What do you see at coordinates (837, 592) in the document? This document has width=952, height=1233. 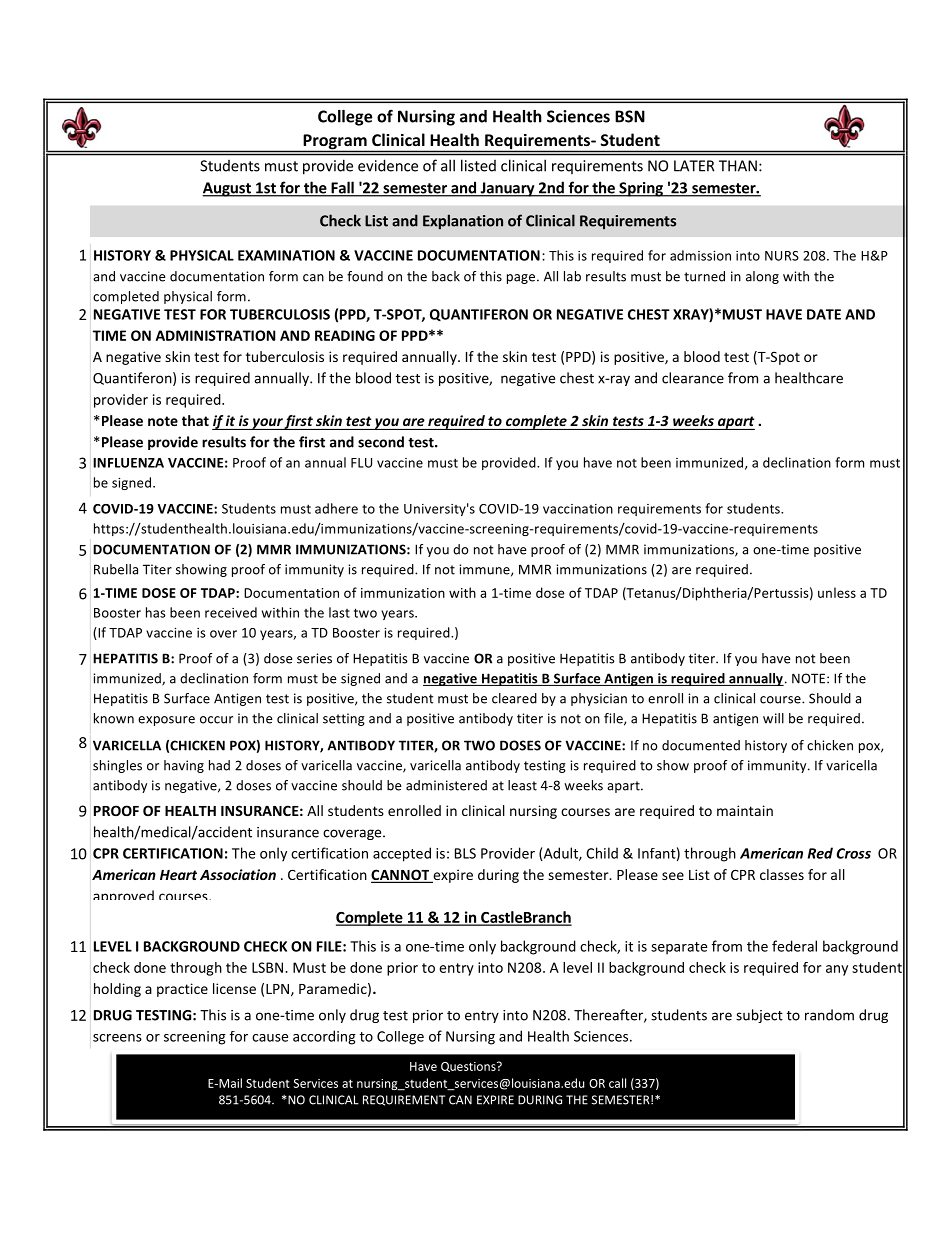 I see `unless` at bounding box center [837, 592].
